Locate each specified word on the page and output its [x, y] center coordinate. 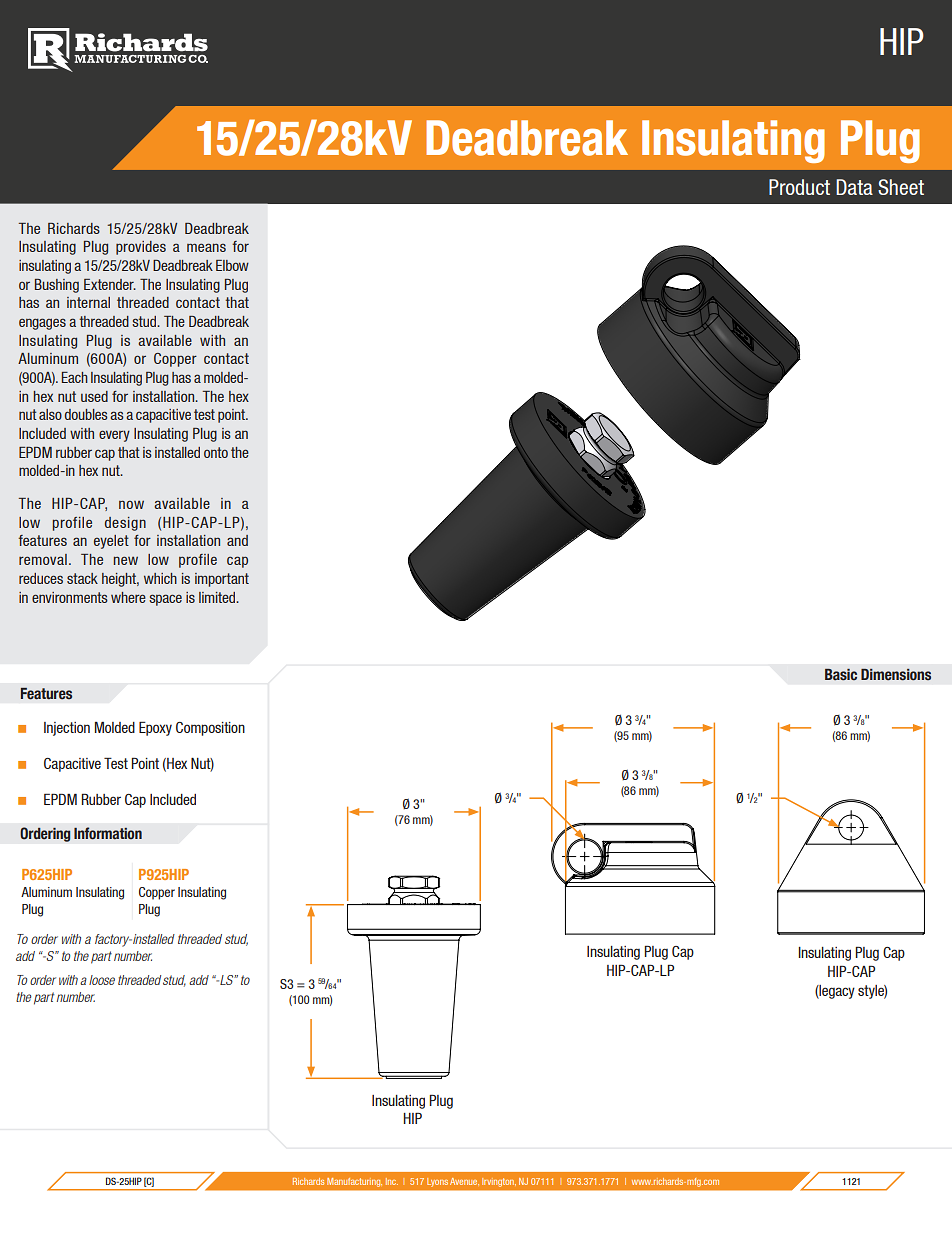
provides [141, 248]
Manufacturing [354, 1182]
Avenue [464, 1181]
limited [218, 597]
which [160, 578]
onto [216, 452]
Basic [841, 675]
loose [102, 980]
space [165, 600]
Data [854, 187]
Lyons [437, 1182]
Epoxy [155, 728]
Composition [210, 729]
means [206, 247]
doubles [86, 414]
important [222, 580]
